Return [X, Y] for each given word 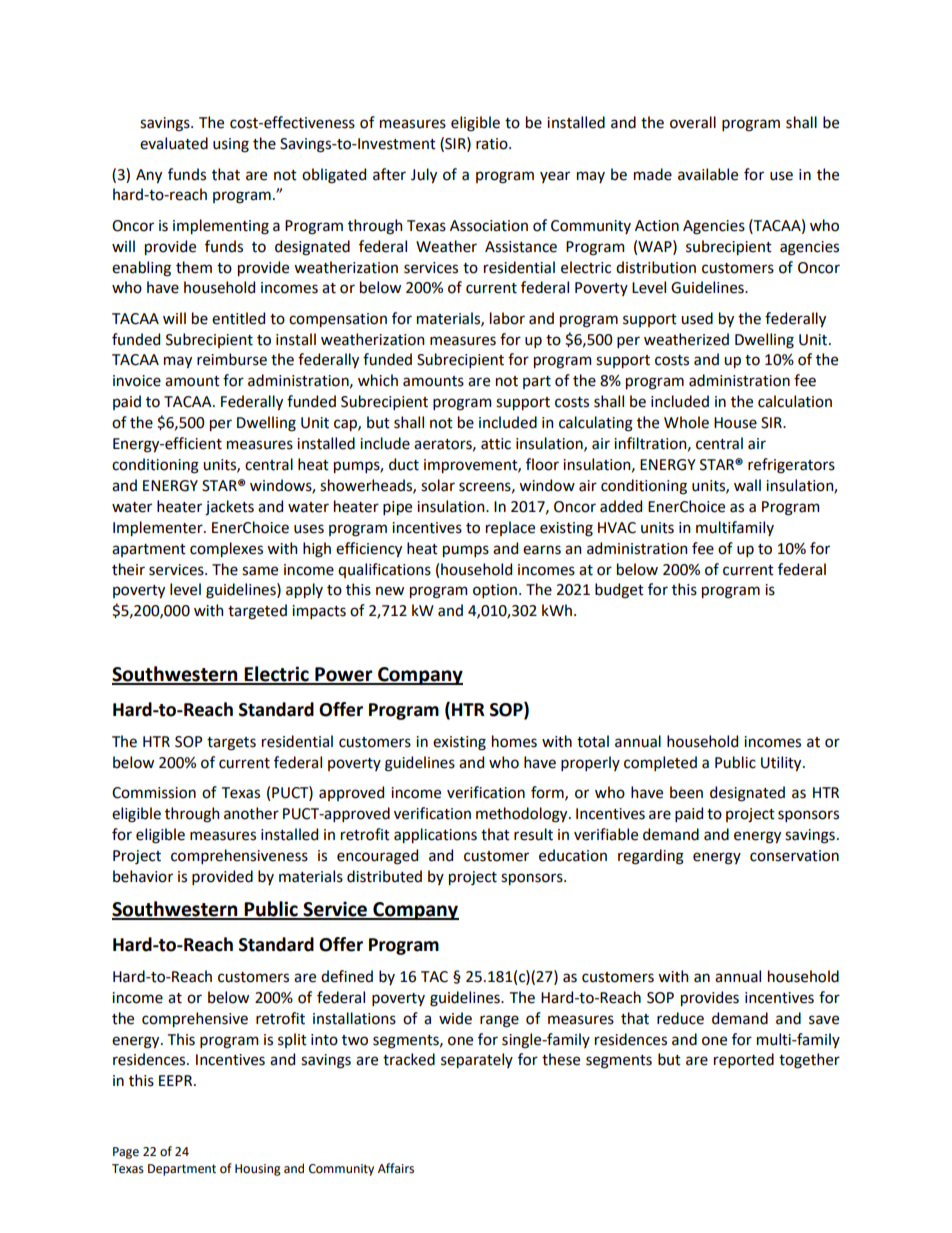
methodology [523, 815]
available [708, 174]
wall [747, 485]
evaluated [174, 143]
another [251, 813]
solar [438, 485]
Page [126, 1153]
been [686, 792]
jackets [229, 508]
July [424, 175]
